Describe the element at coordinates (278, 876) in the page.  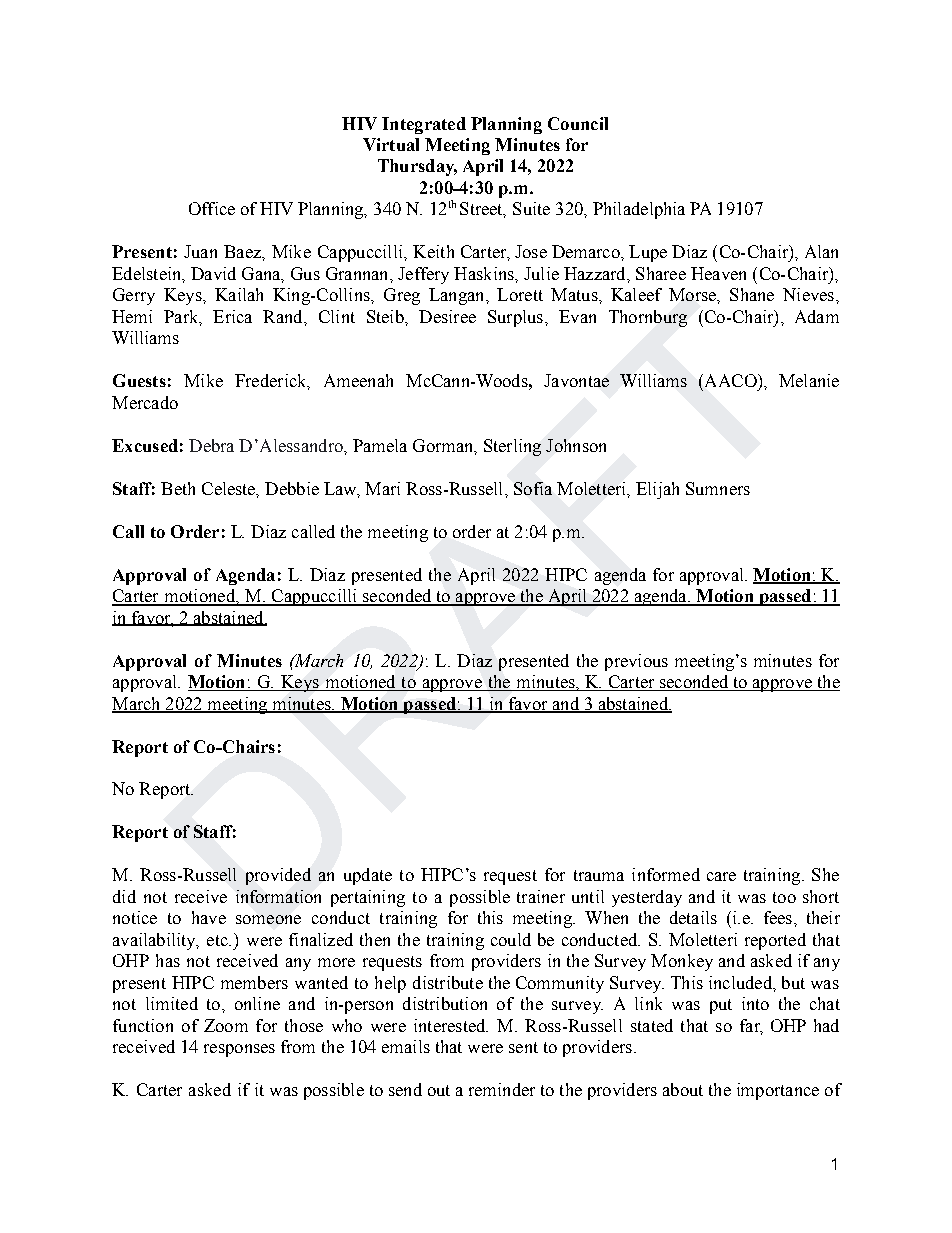
I see `provided` at that location.
